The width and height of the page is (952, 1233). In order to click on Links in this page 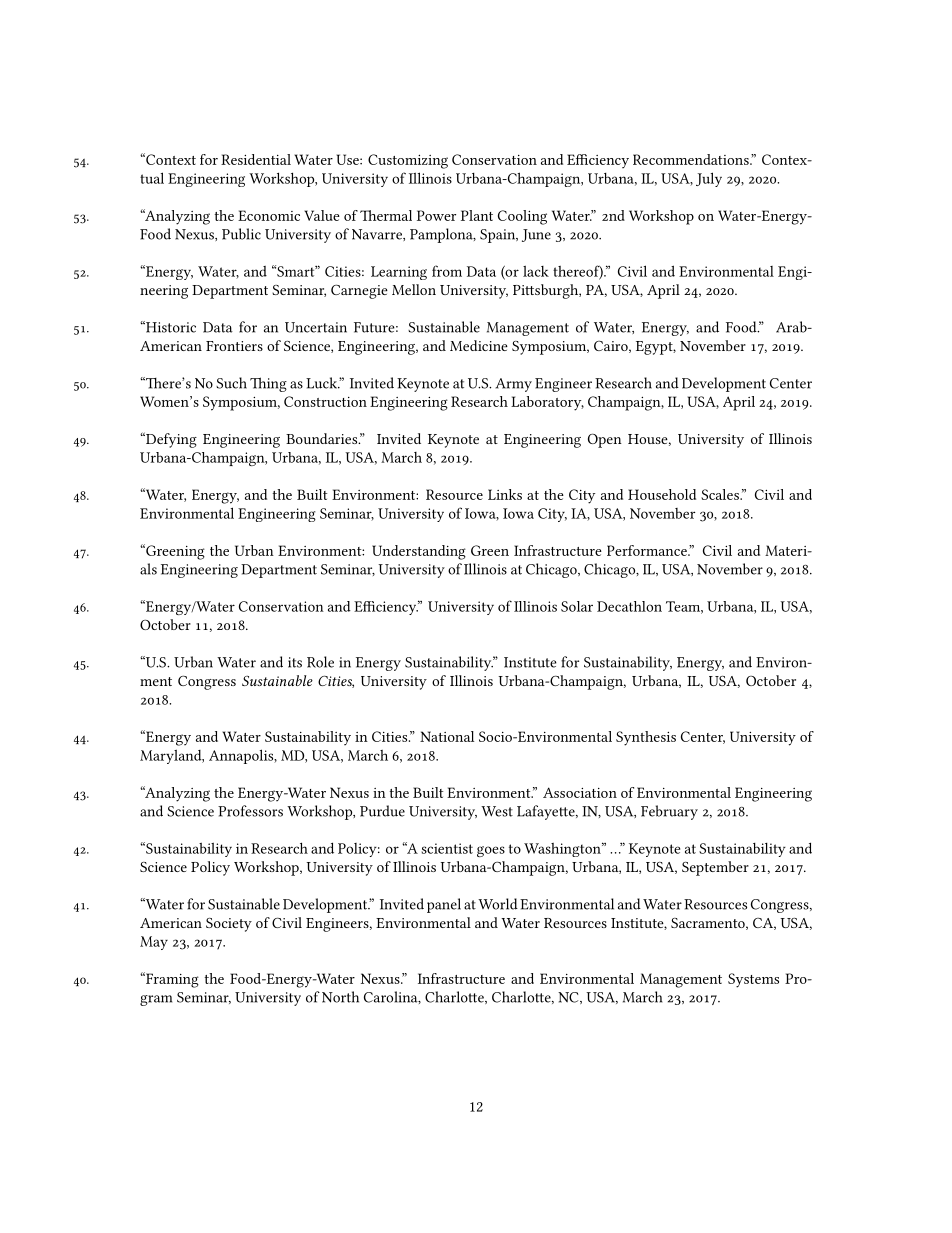, I will do `click(505, 494)`.
